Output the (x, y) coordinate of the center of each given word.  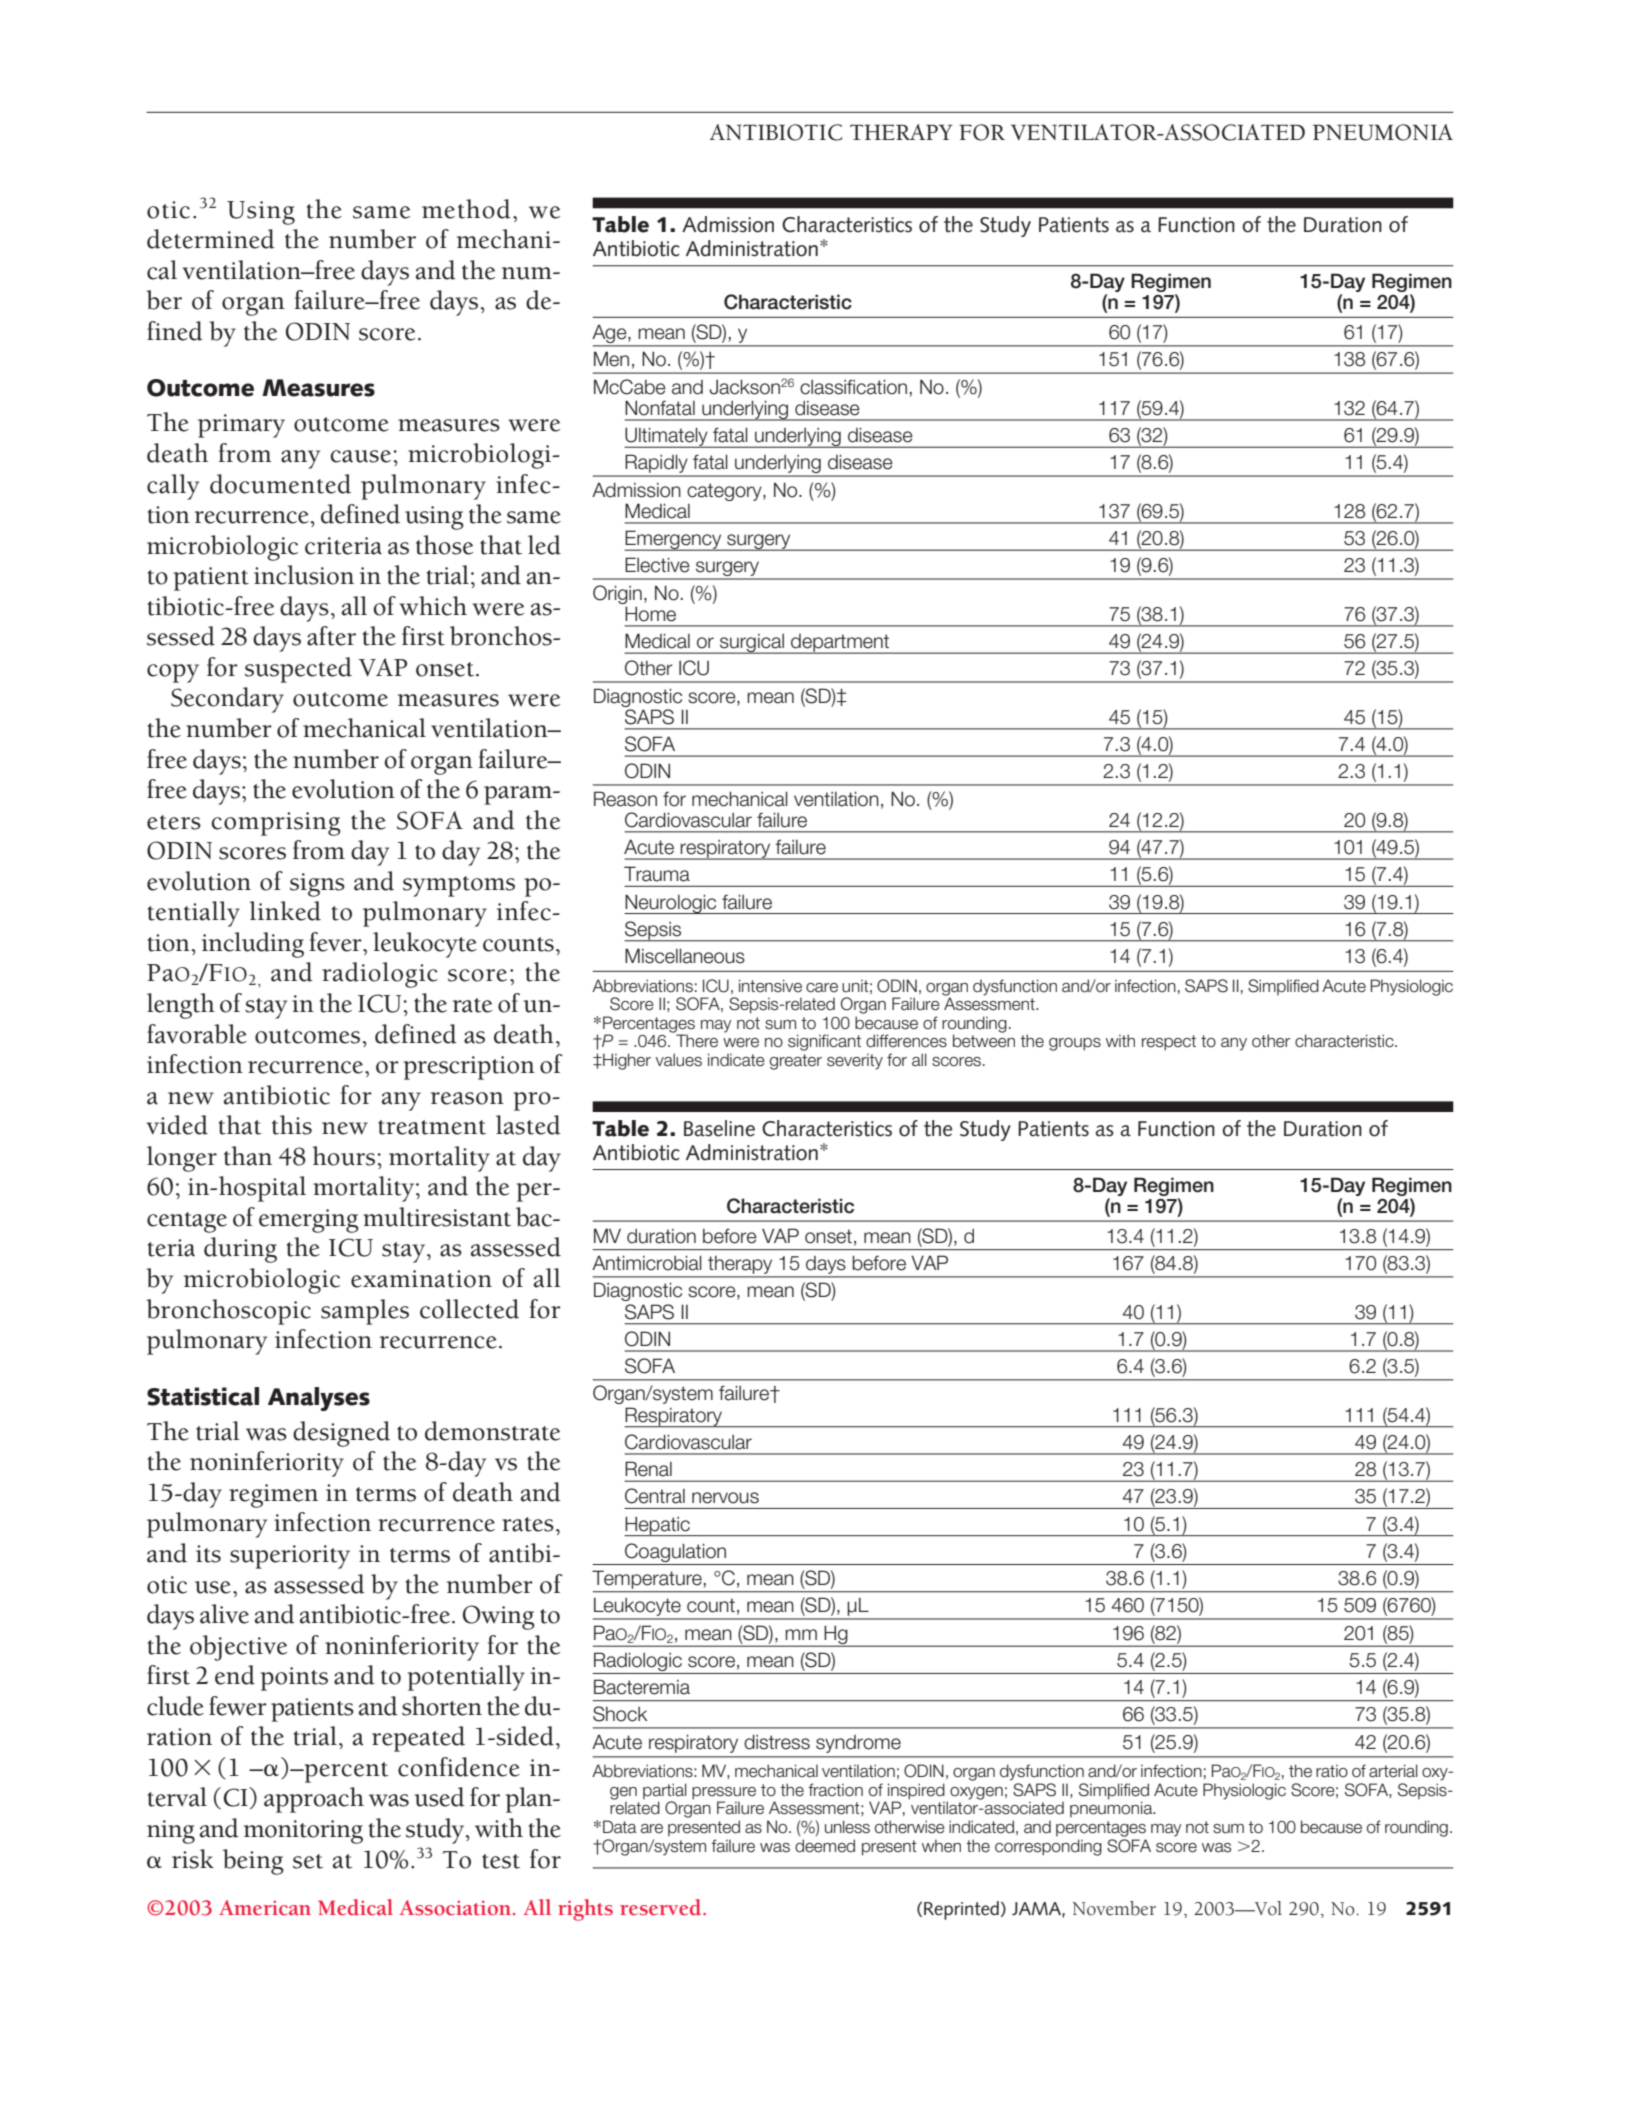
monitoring (303, 1832)
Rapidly (657, 465)
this (292, 1125)
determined (211, 239)
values (678, 1060)
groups (1075, 1044)
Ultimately (667, 437)
